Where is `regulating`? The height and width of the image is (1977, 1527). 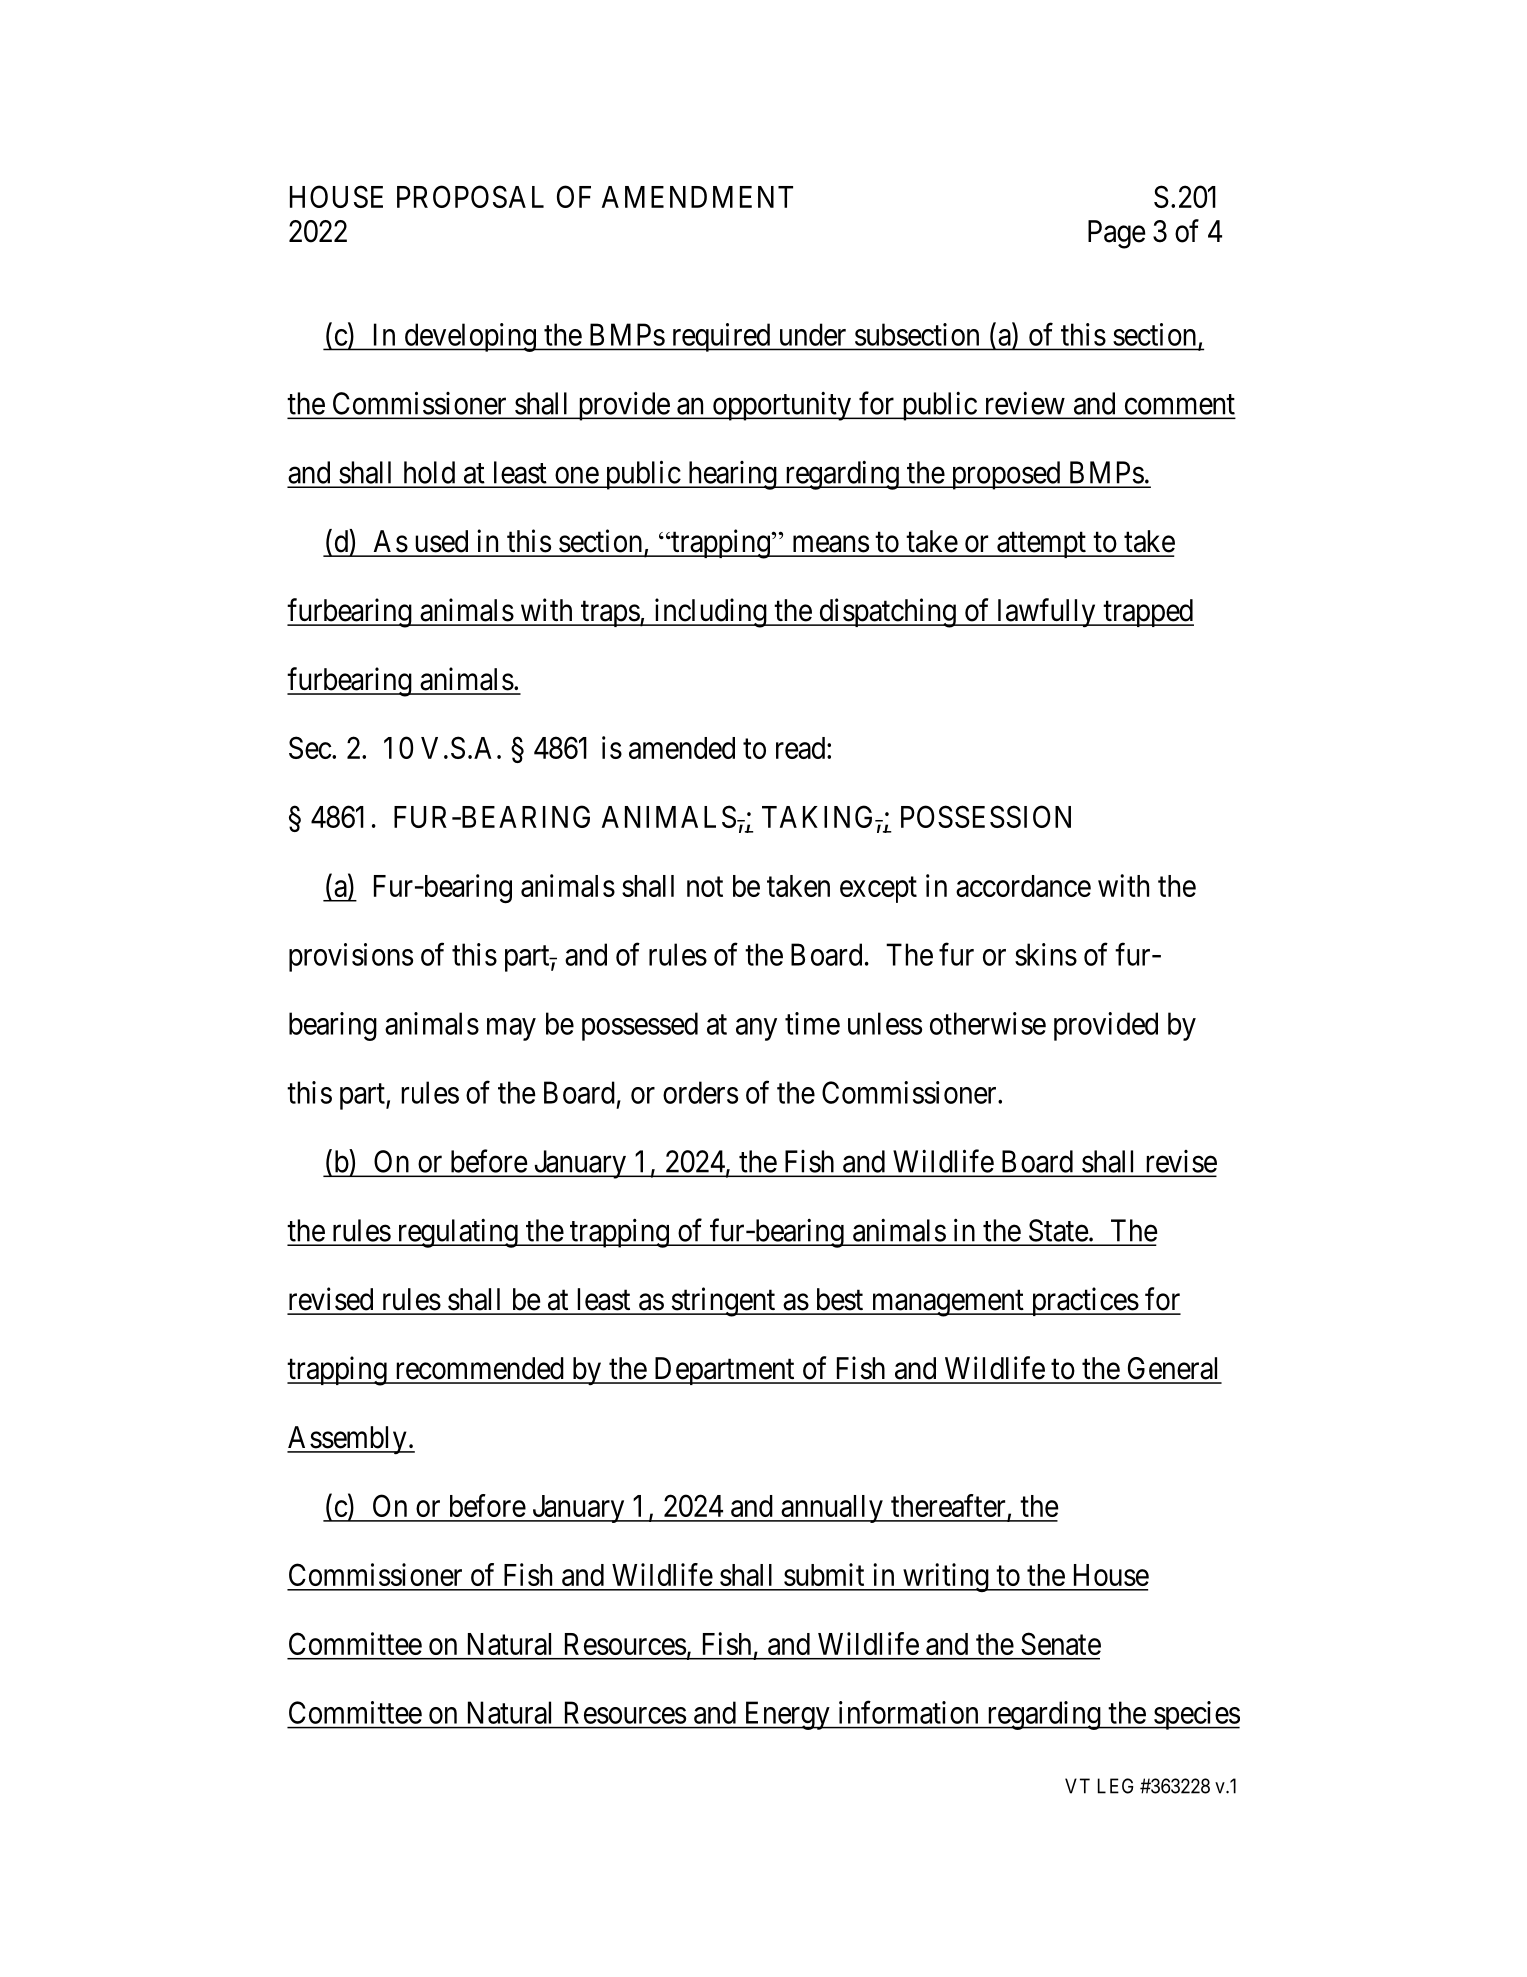 regulating is located at coordinates (457, 1233).
